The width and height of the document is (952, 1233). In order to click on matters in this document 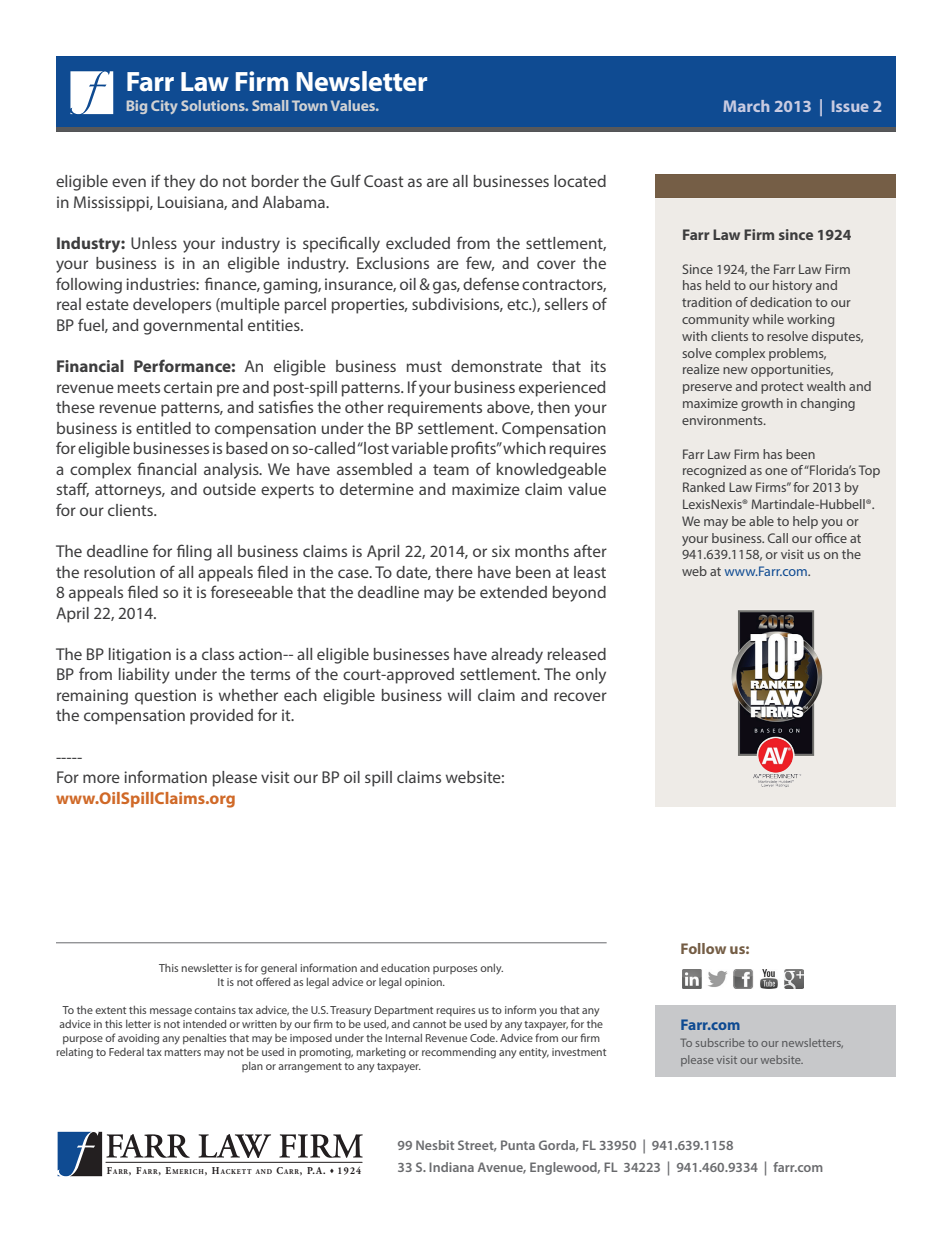, I will do `click(182, 1052)`.
